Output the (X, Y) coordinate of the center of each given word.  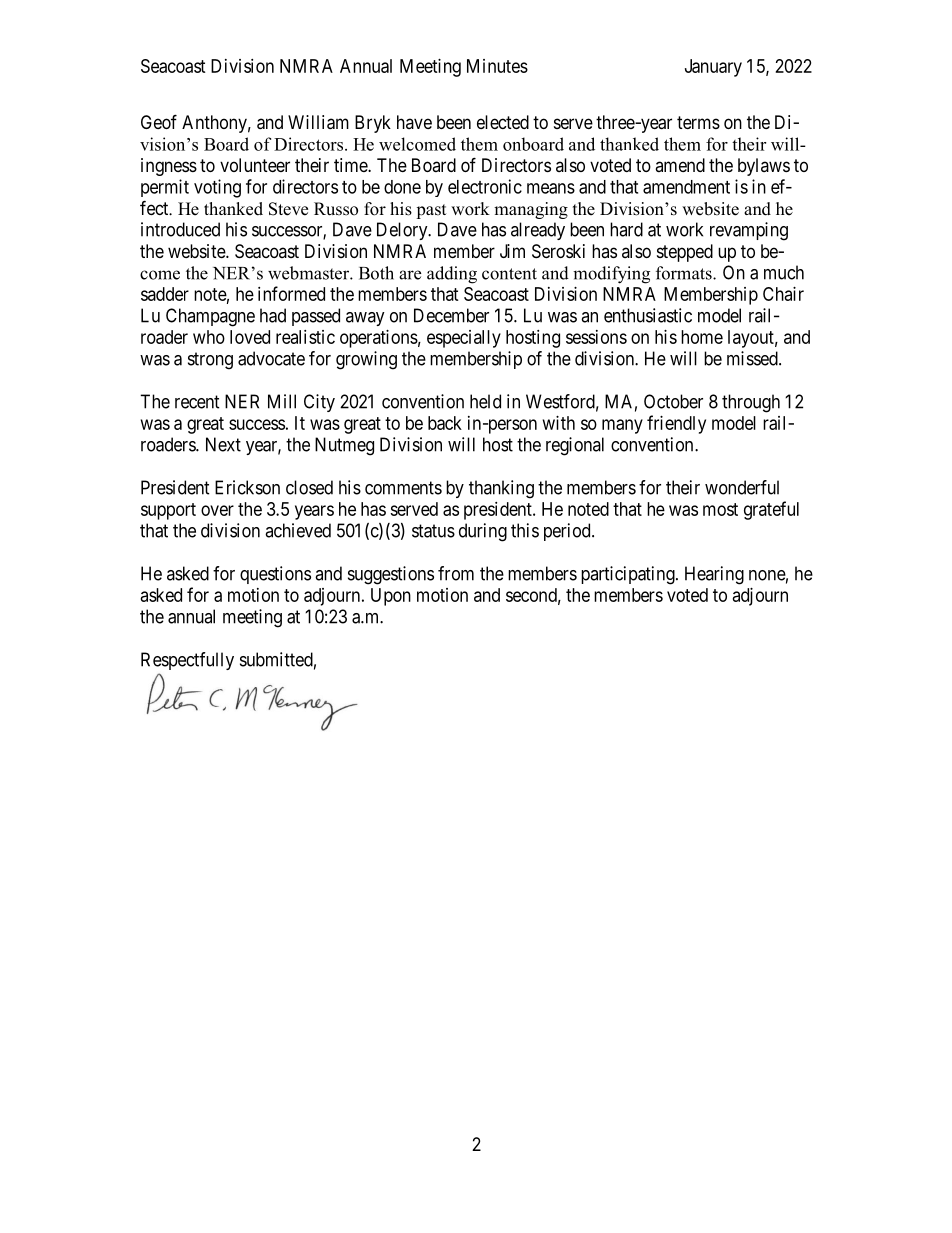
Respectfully (187, 661)
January (713, 68)
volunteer (255, 165)
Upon (391, 597)
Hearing (714, 575)
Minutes (497, 66)
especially (464, 339)
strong (210, 361)
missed (753, 358)
